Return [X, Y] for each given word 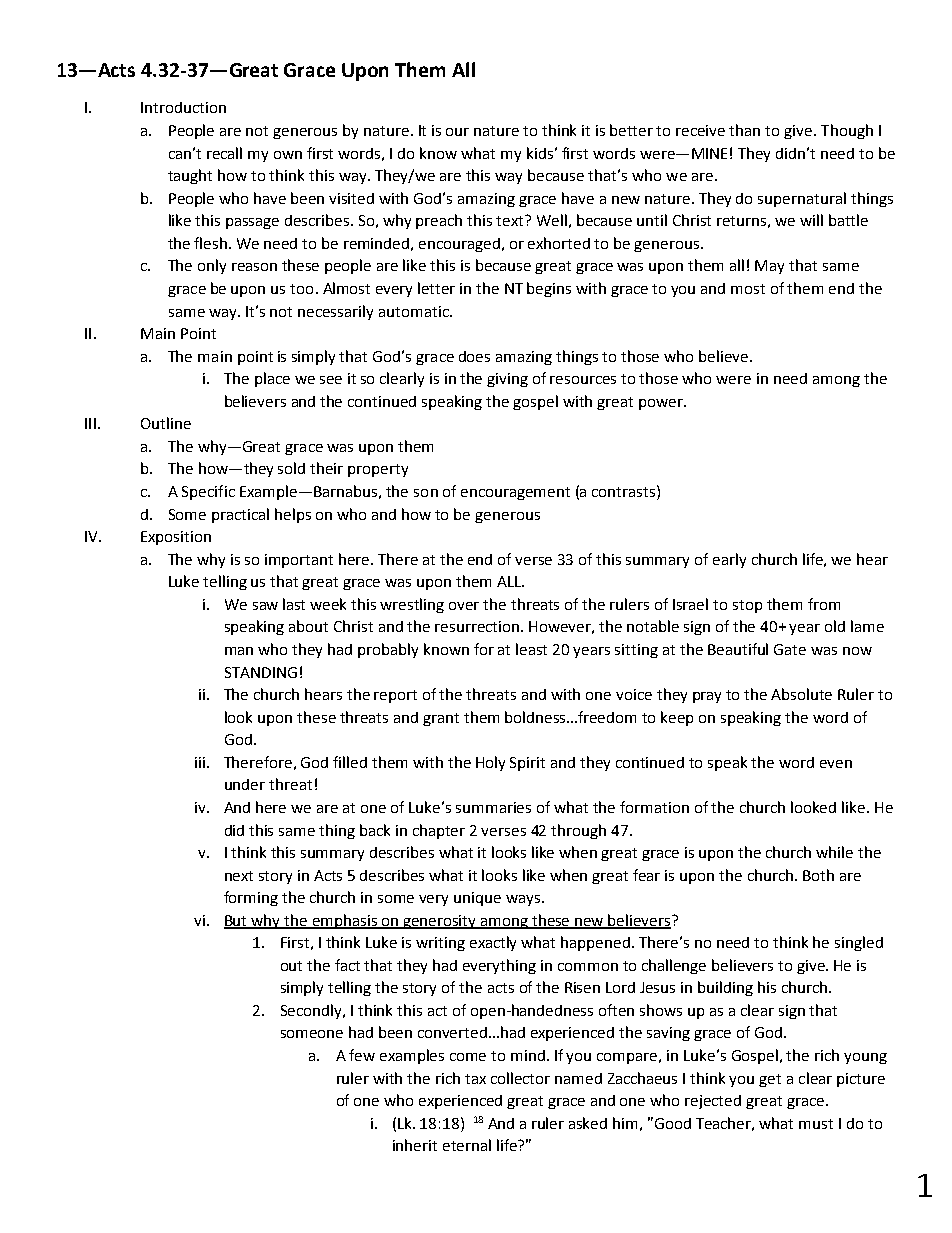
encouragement [515, 493]
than [744, 130]
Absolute [801, 694]
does [474, 356]
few [362, 1055]
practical [240, 515]
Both [818, 875]
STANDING [261, 672]
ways [523, 900]
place [272, 379]
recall [224, 153]
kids [540, 153]
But [237, 921]
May [769, 267]
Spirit [527, 764]
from [824, 604]
